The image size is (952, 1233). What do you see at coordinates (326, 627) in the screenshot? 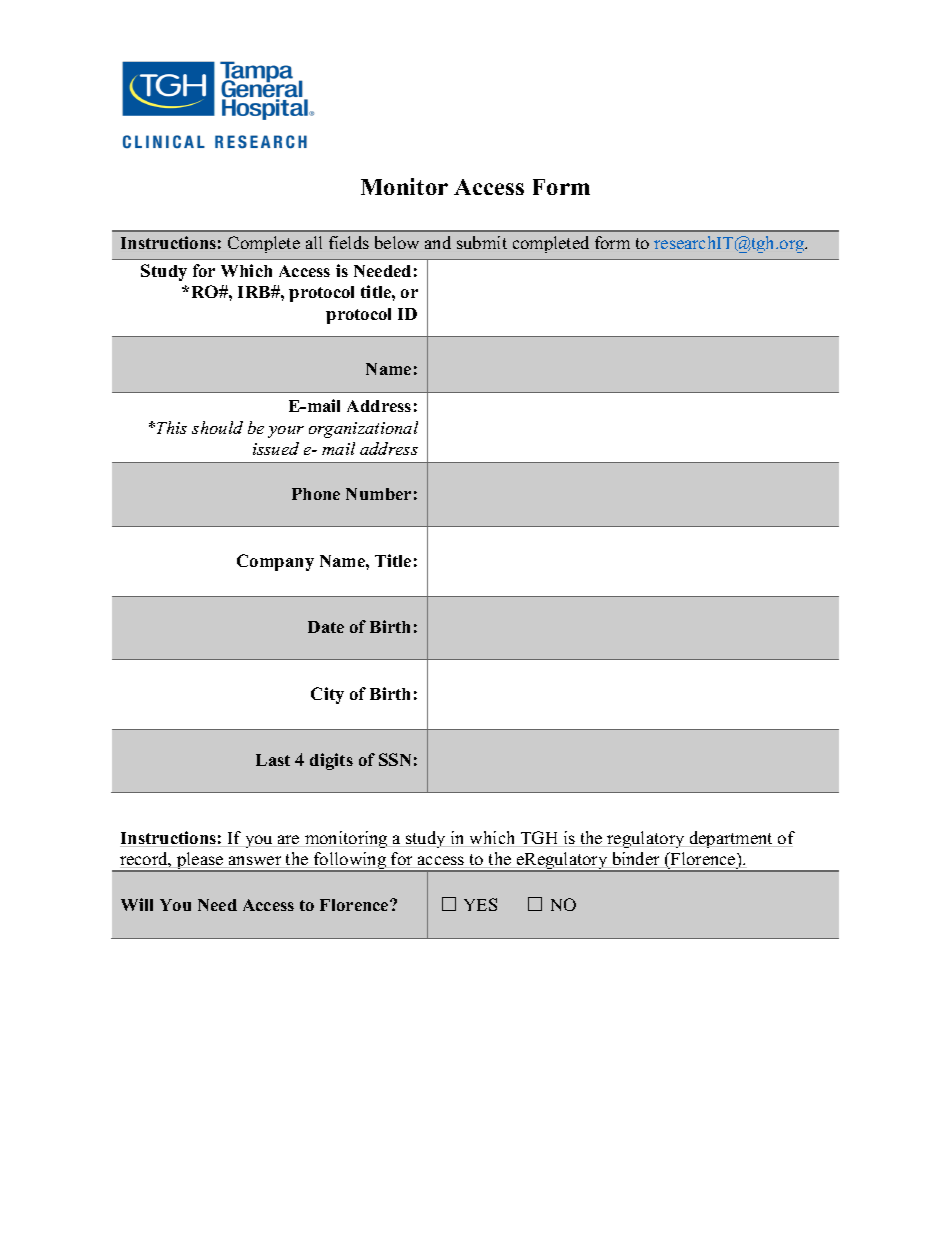
I see `Date` at bounding box center [326, 627].
